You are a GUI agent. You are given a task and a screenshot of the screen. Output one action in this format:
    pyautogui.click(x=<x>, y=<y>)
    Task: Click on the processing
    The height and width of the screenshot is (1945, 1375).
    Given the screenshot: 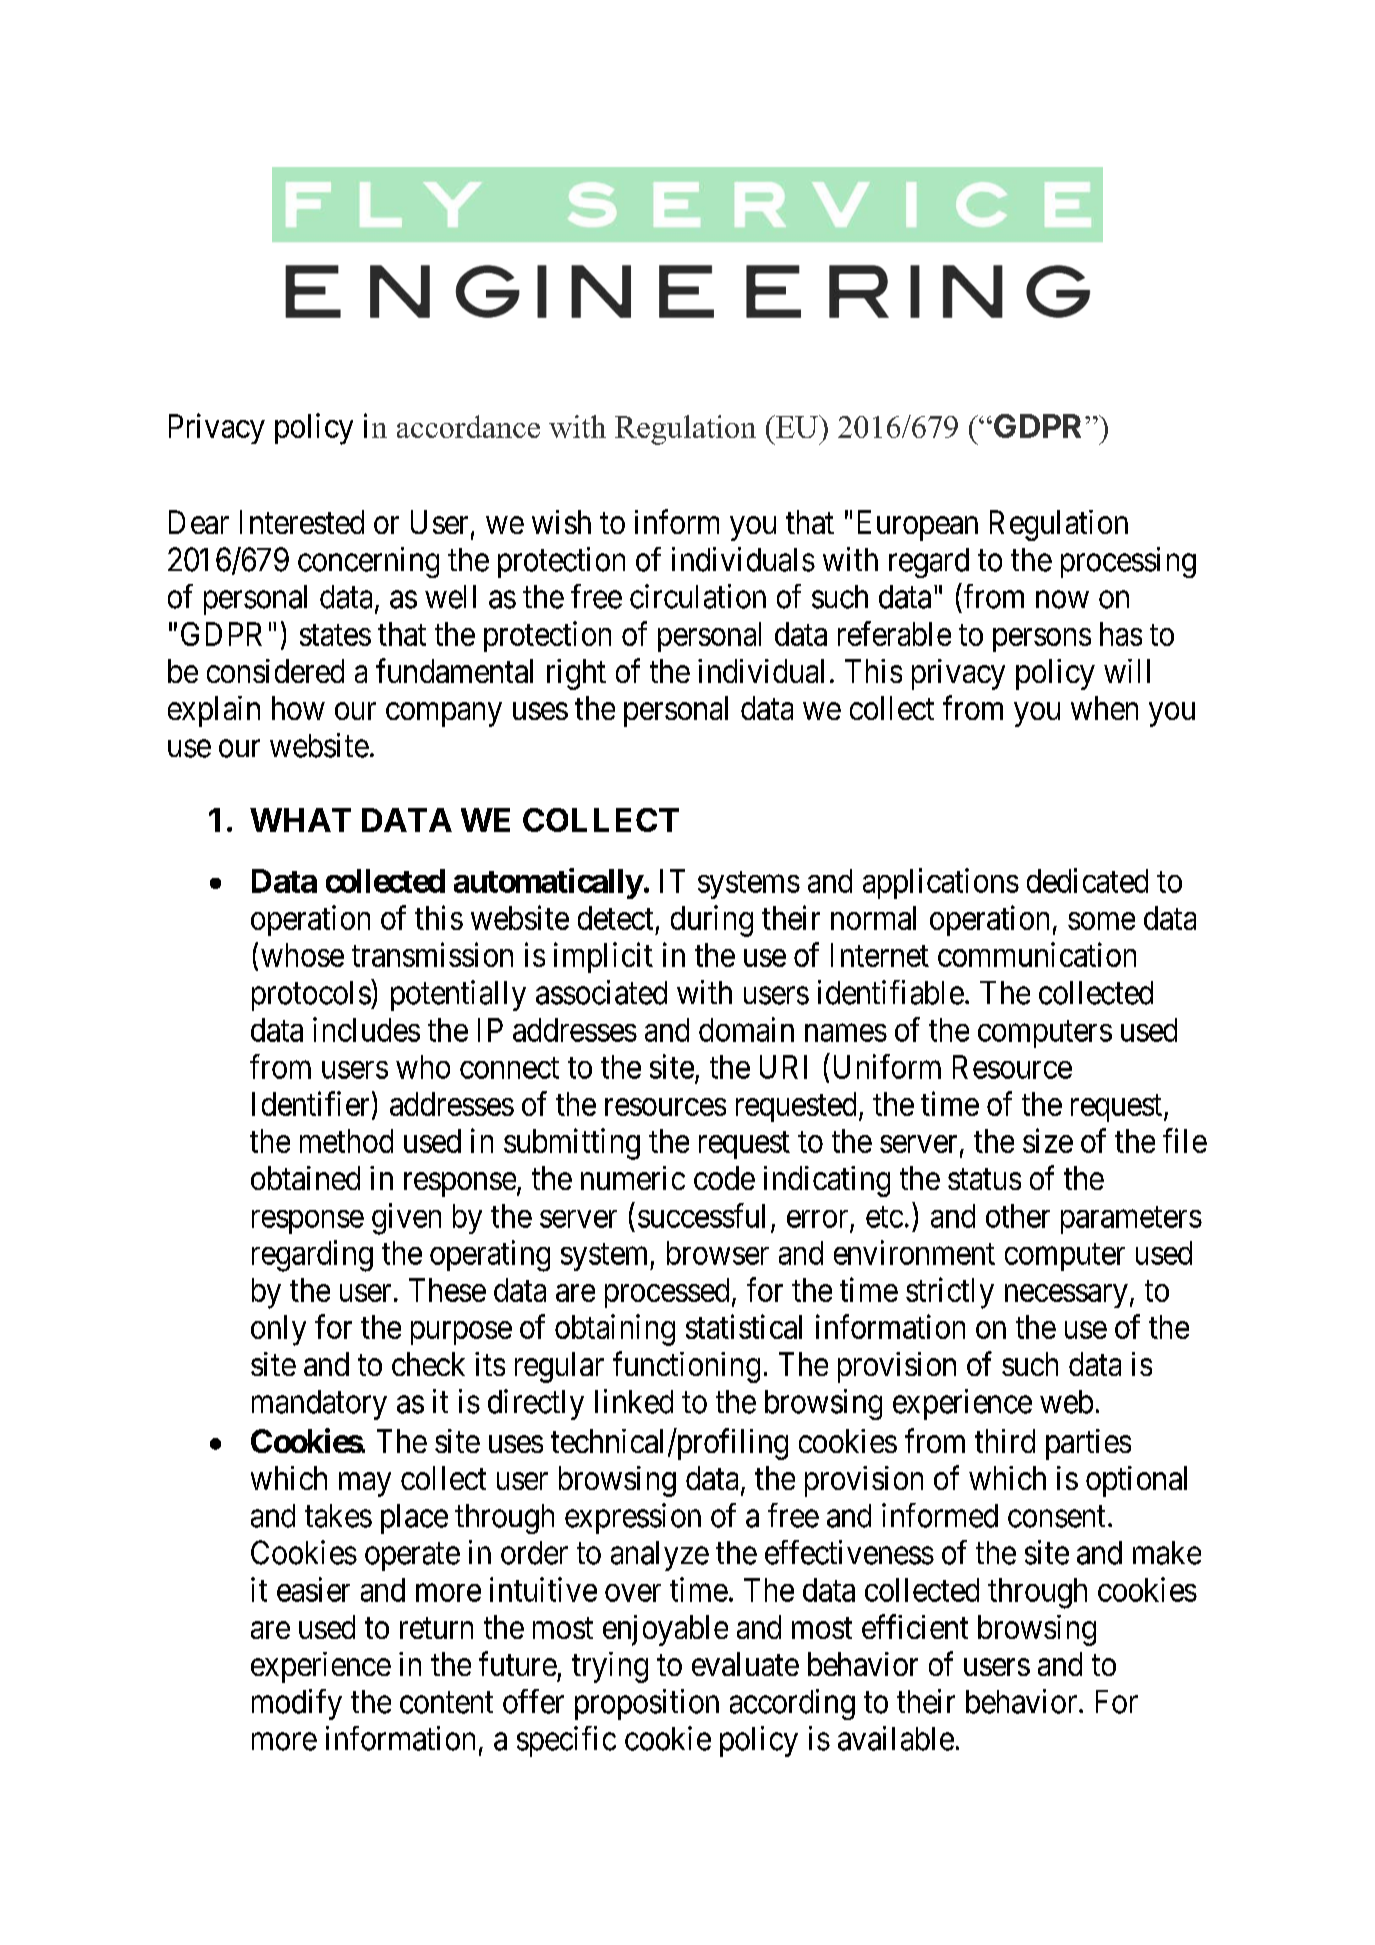 What is the action you would take?
    pyautogui.click(x=1128, y=562)
